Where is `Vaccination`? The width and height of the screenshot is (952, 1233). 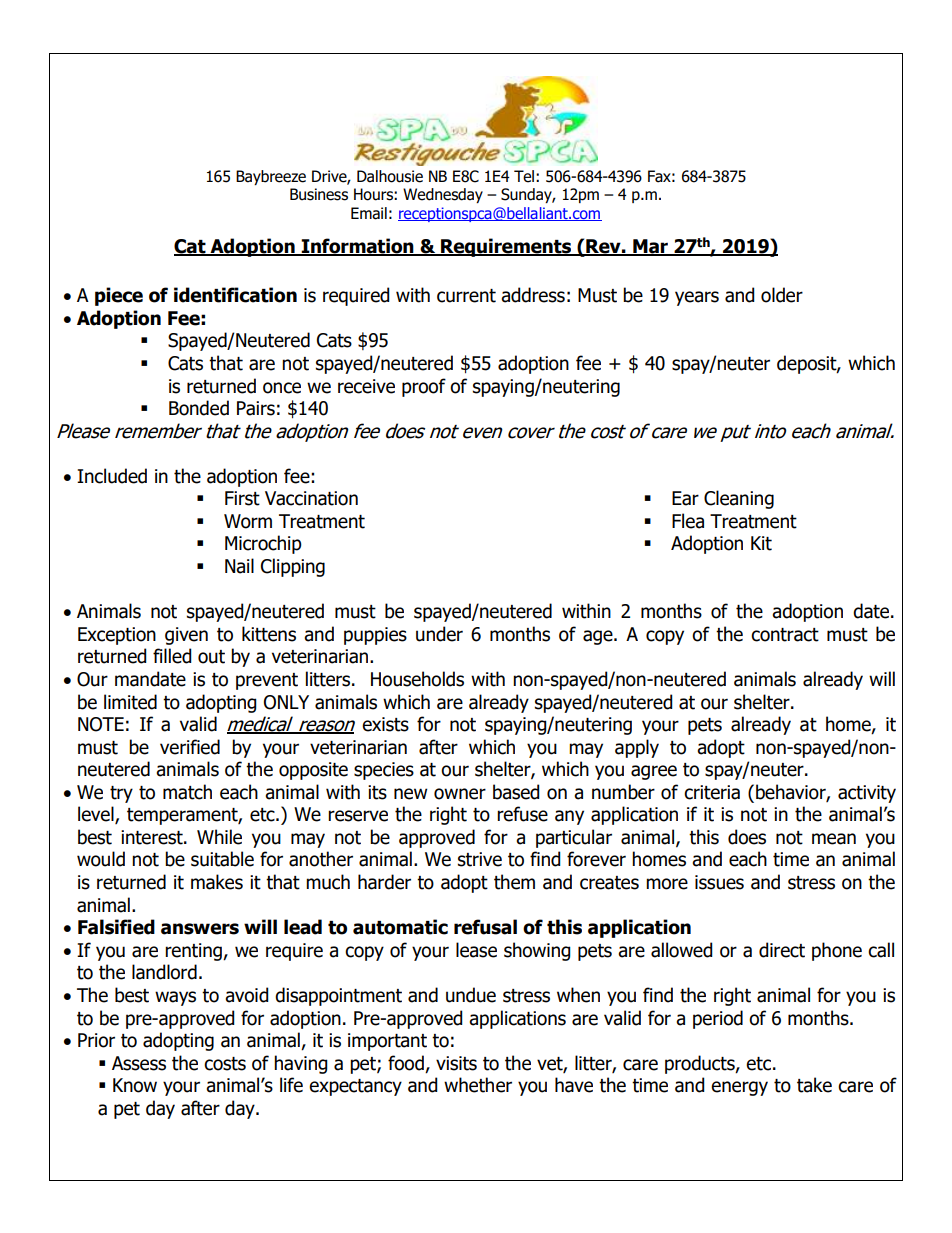
Vaccination is located at coordinates (311, 498).
